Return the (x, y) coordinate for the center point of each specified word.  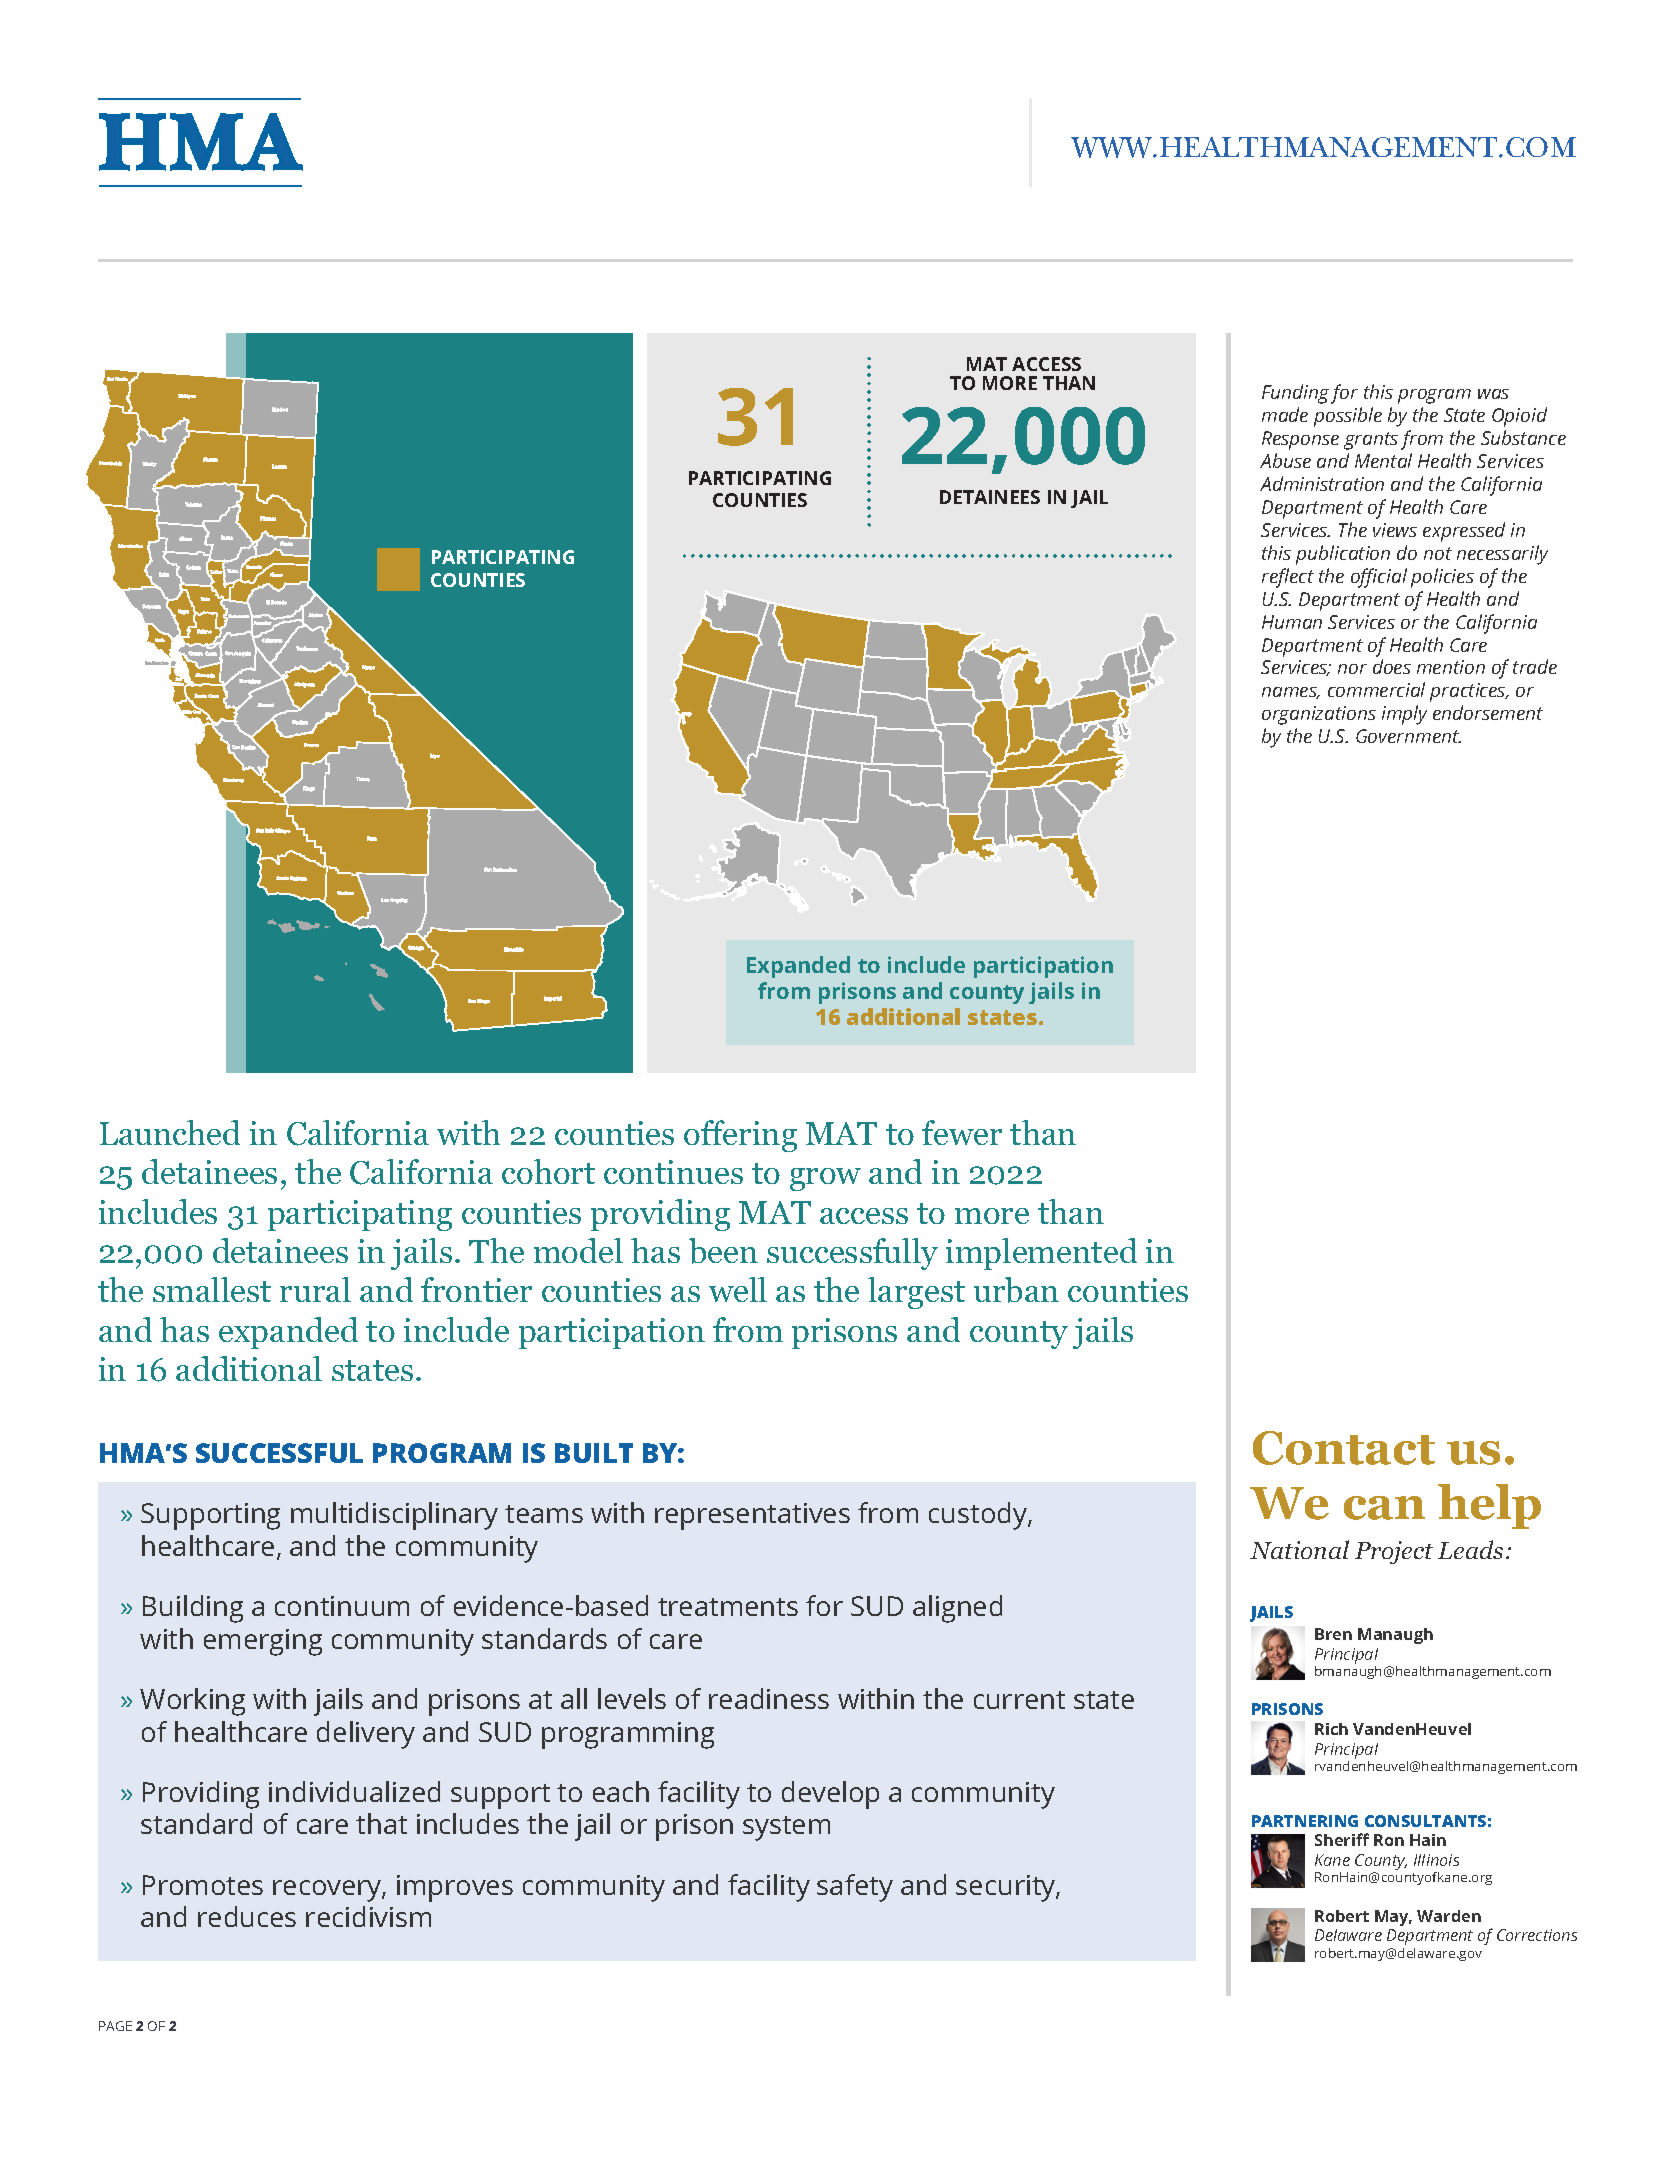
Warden (1449, 1916)
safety (855, 1888)
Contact (1344, 1448)
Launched (170, 1132)
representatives (752, 1516)
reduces (247, 1916)
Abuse (1285, 460)
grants (1371, 441)
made (1285, 414)
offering (740, 1136)
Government (1408, 736)
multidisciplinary (394, 1516)
